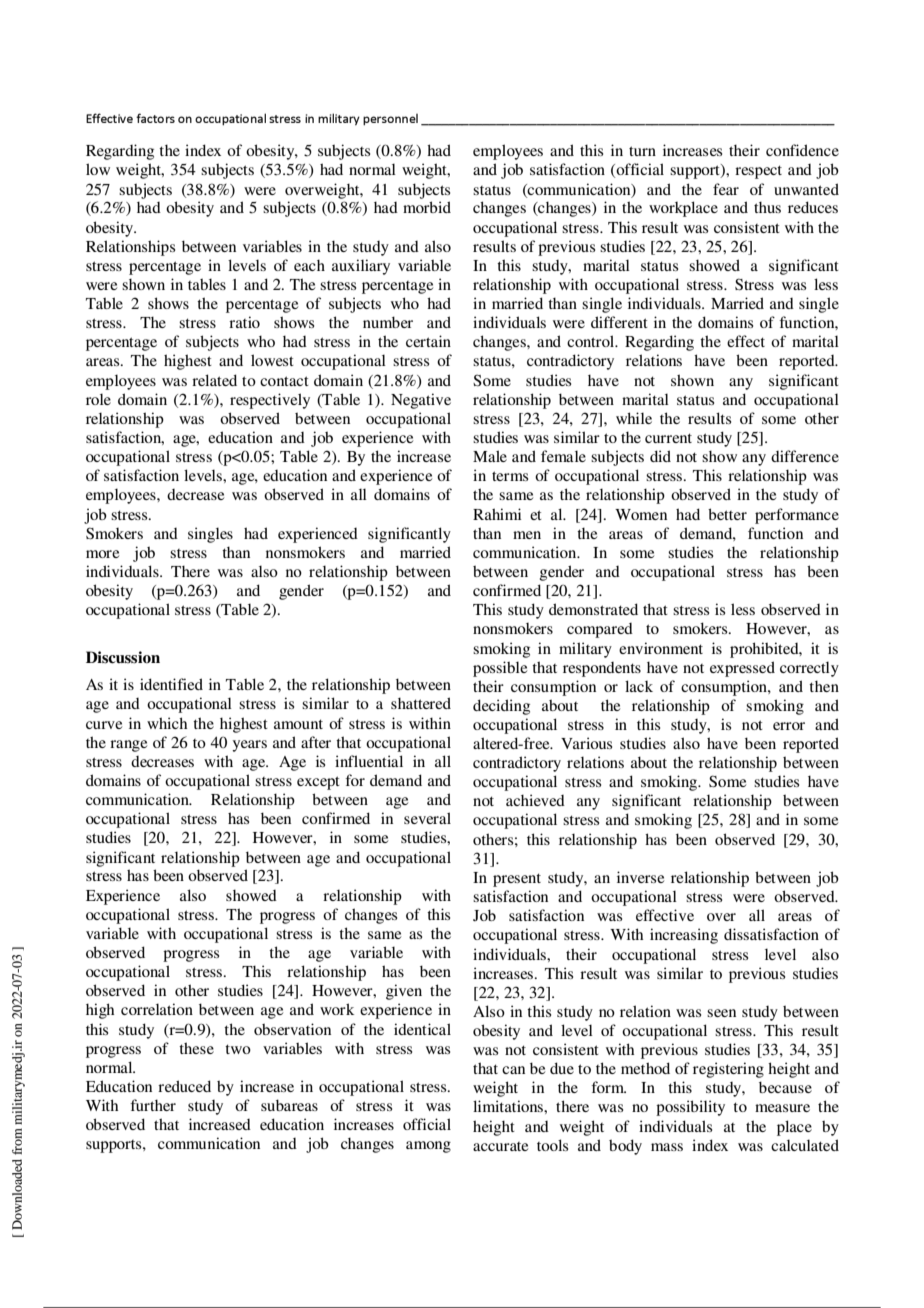 The height and width of the page is (1308, 924). I want to click on measure, so click(782, 1108).
